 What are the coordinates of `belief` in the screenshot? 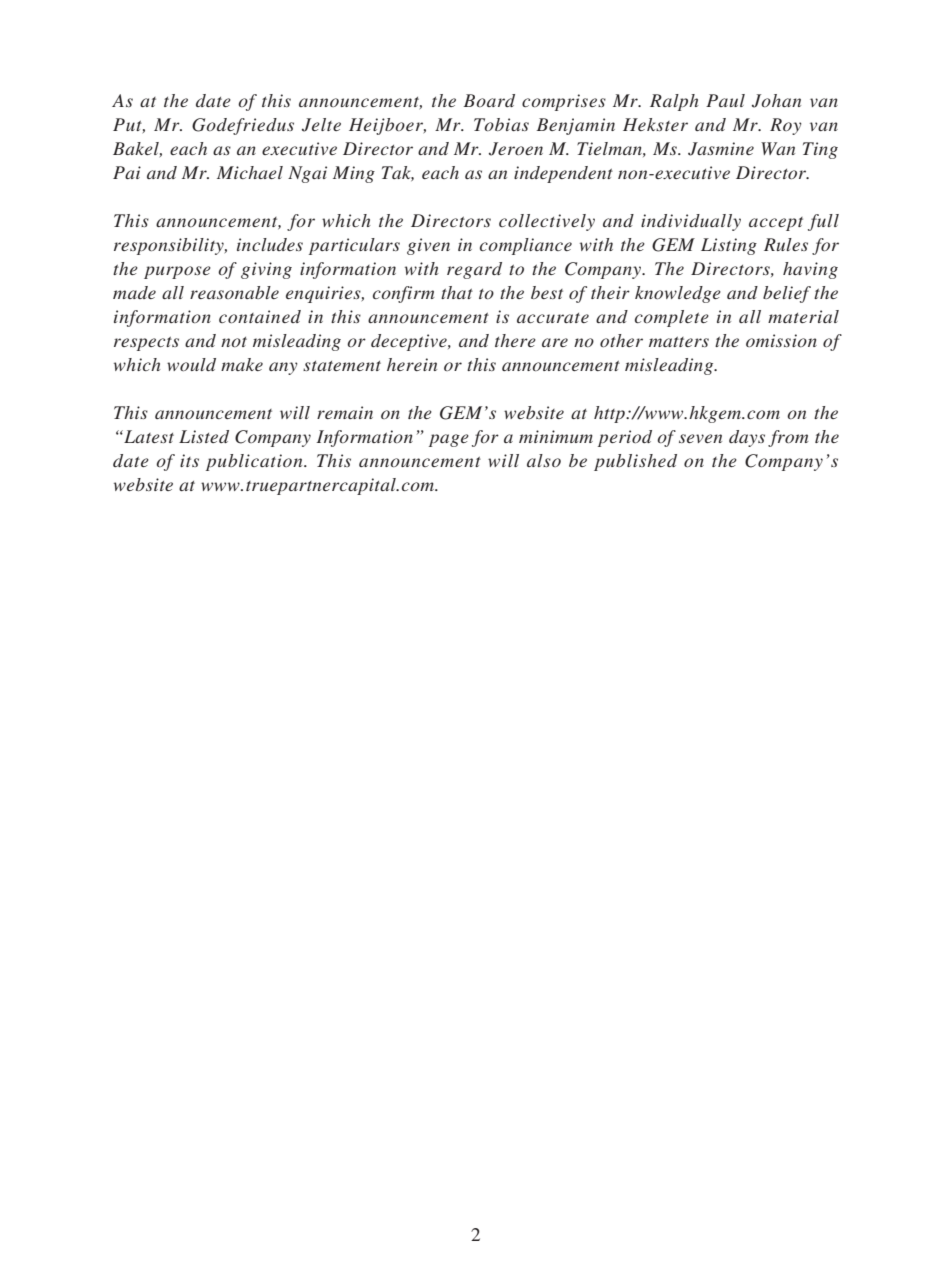 It's located at (787, 294).
